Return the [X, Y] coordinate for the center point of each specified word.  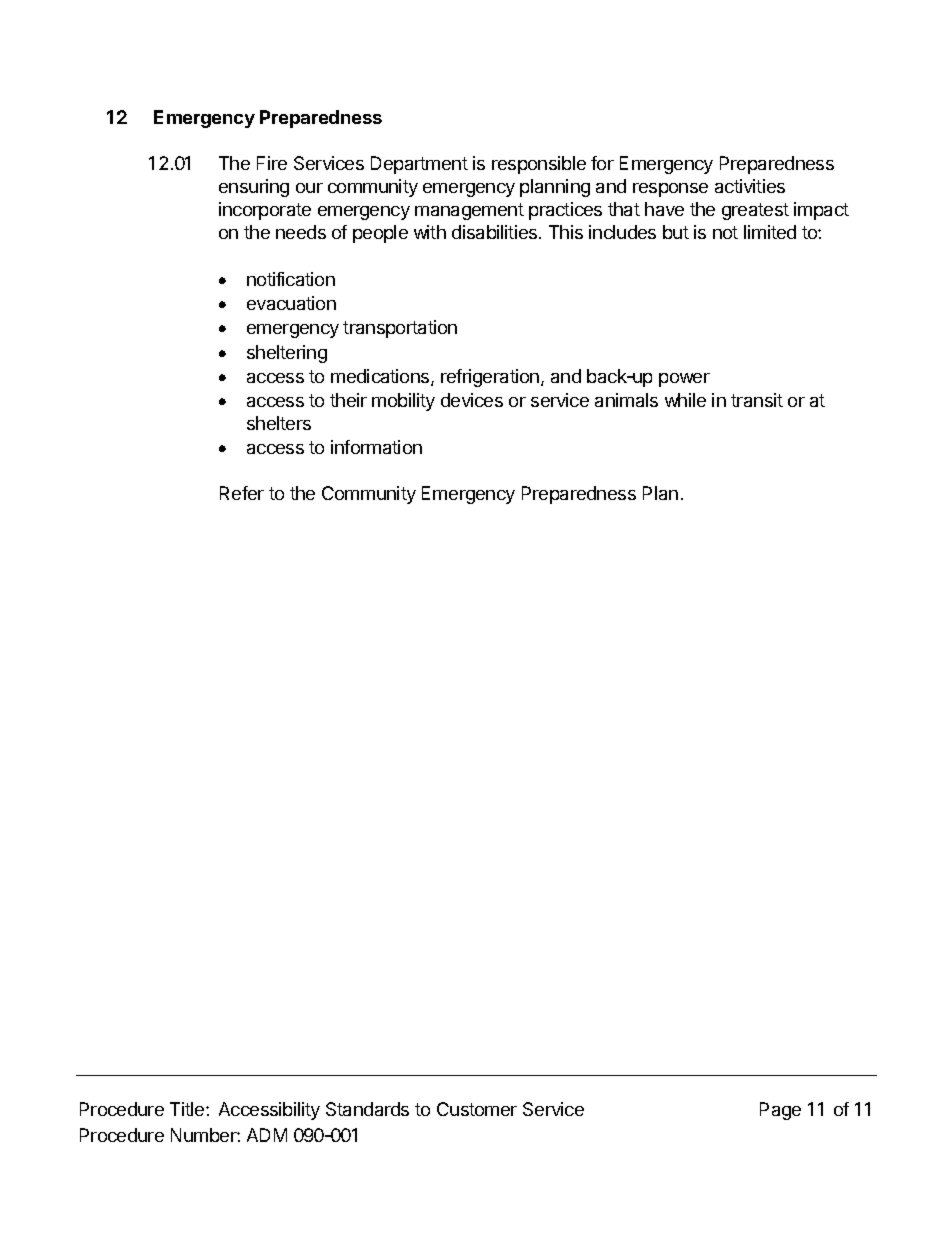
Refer [242, 493]
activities [750, 186]
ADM [267, 1135]
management [469, 211]
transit [757, 400]
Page [780, 1111]
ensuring [254, 188]
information [376, 447]
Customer [477, 1109]
